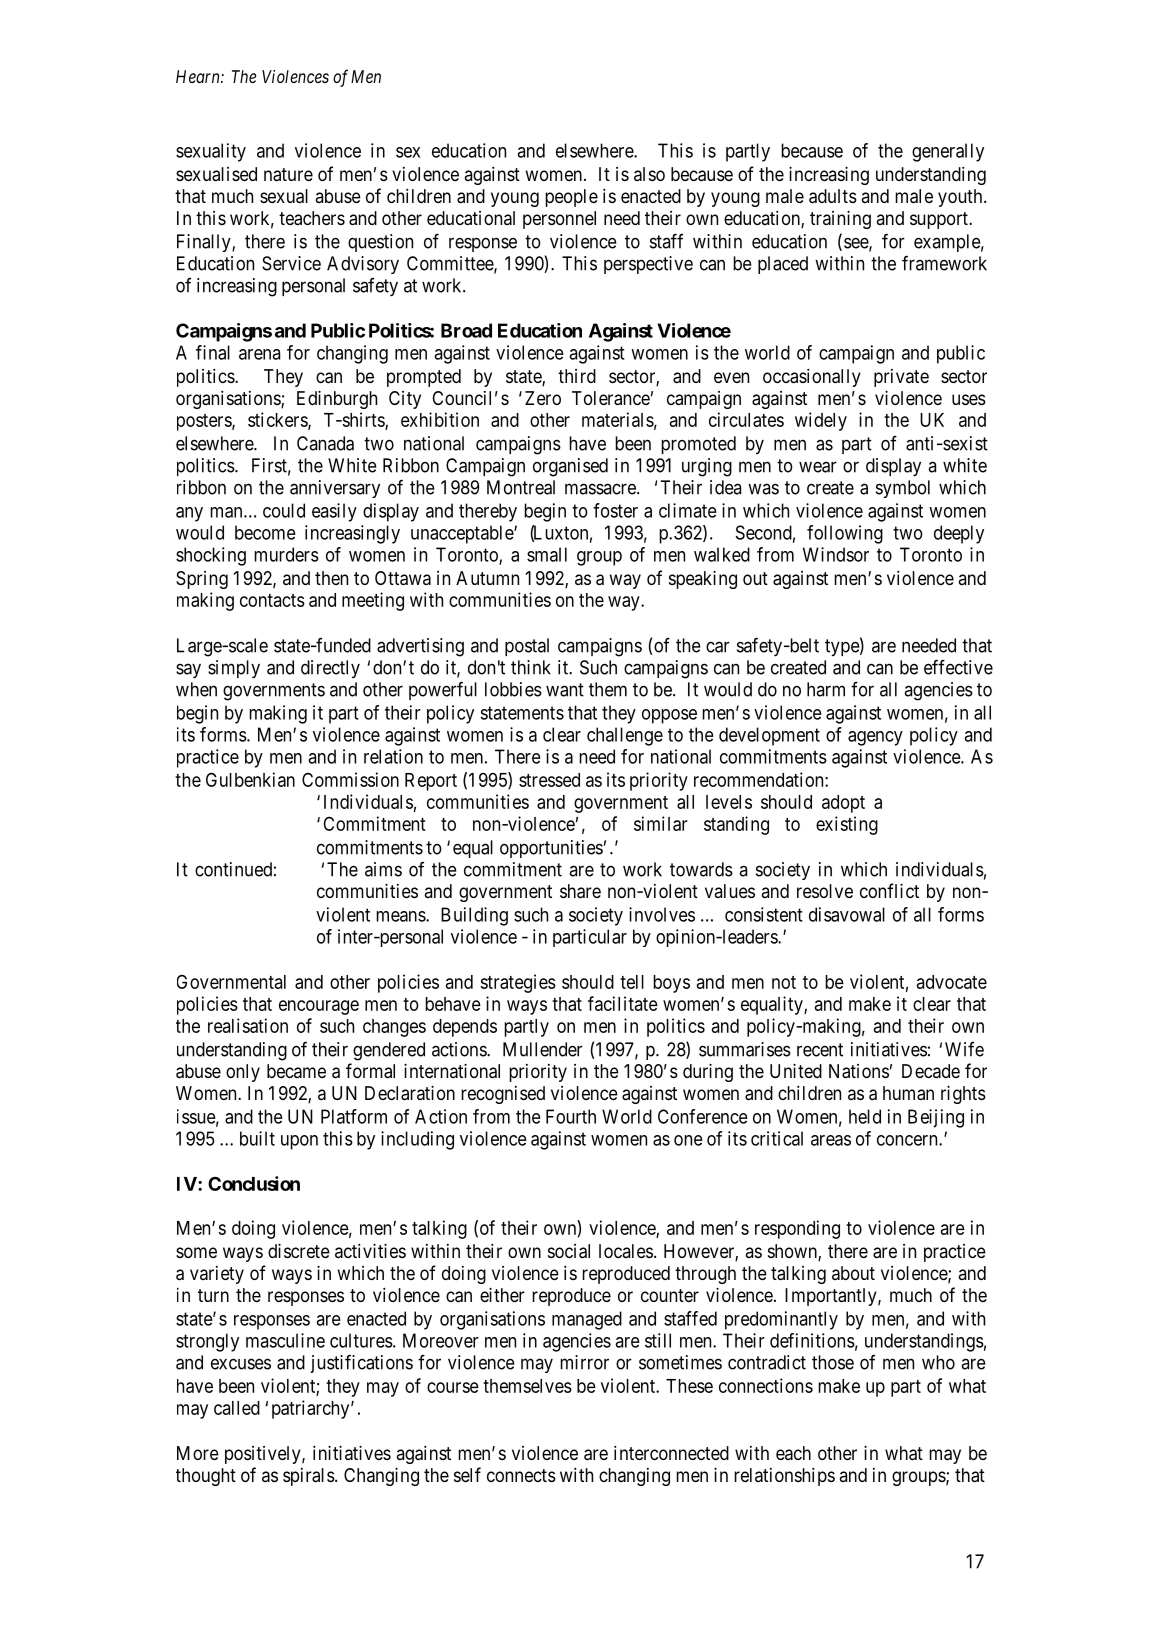 This document has height=1643, width=1163. What do you see at coordinates (577, 376) in the document?
I see `third` at bounding box center [577, 376].
